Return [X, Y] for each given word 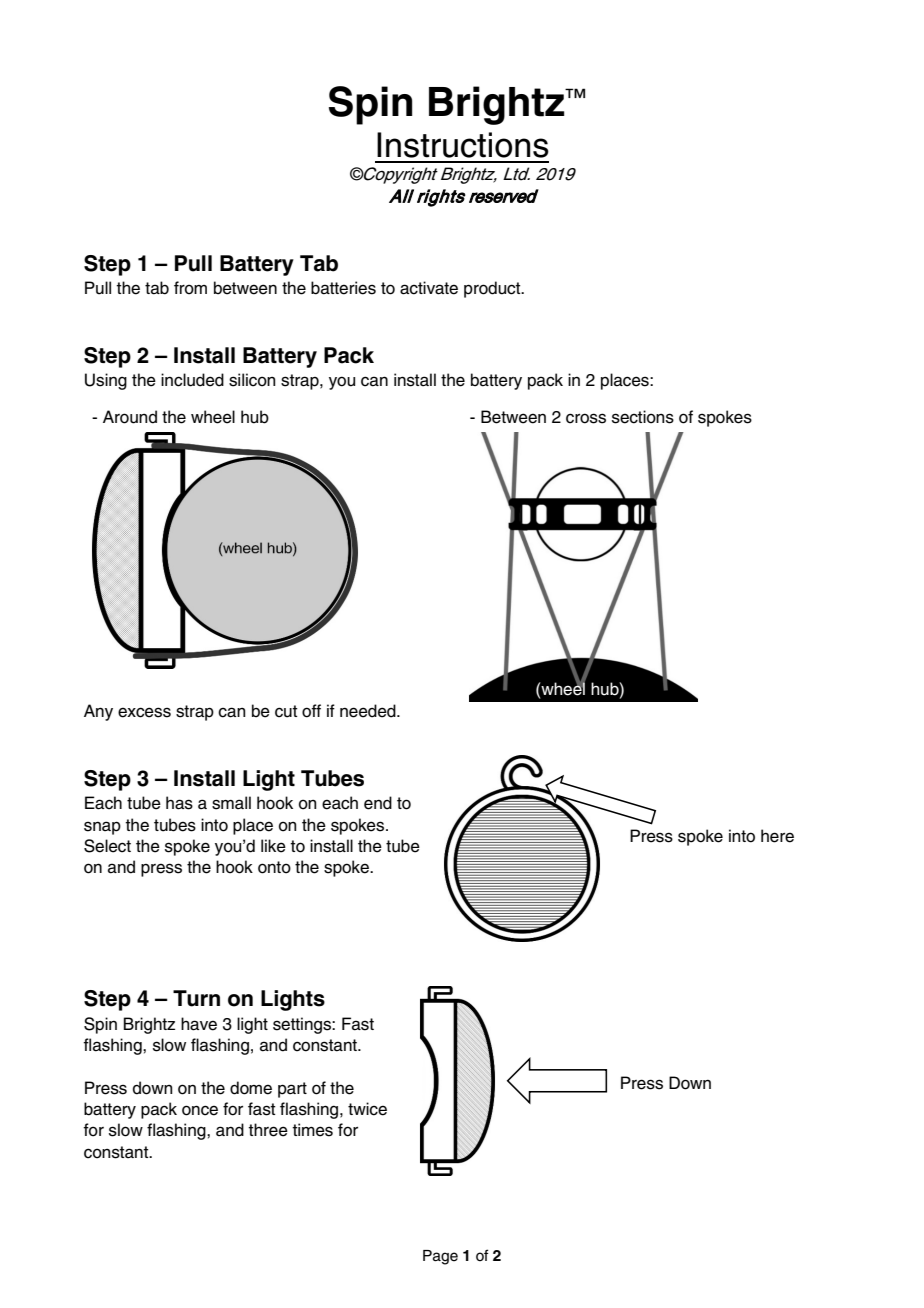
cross [586, 418]
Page [440, 1257]
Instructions [463, 145]
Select [107, 846]
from [190, 288]
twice [367, 1109]
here [777, 836]
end [378, 803]
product [493, 289]
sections [643, 417]
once [200, 1110]
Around [130, 417]
